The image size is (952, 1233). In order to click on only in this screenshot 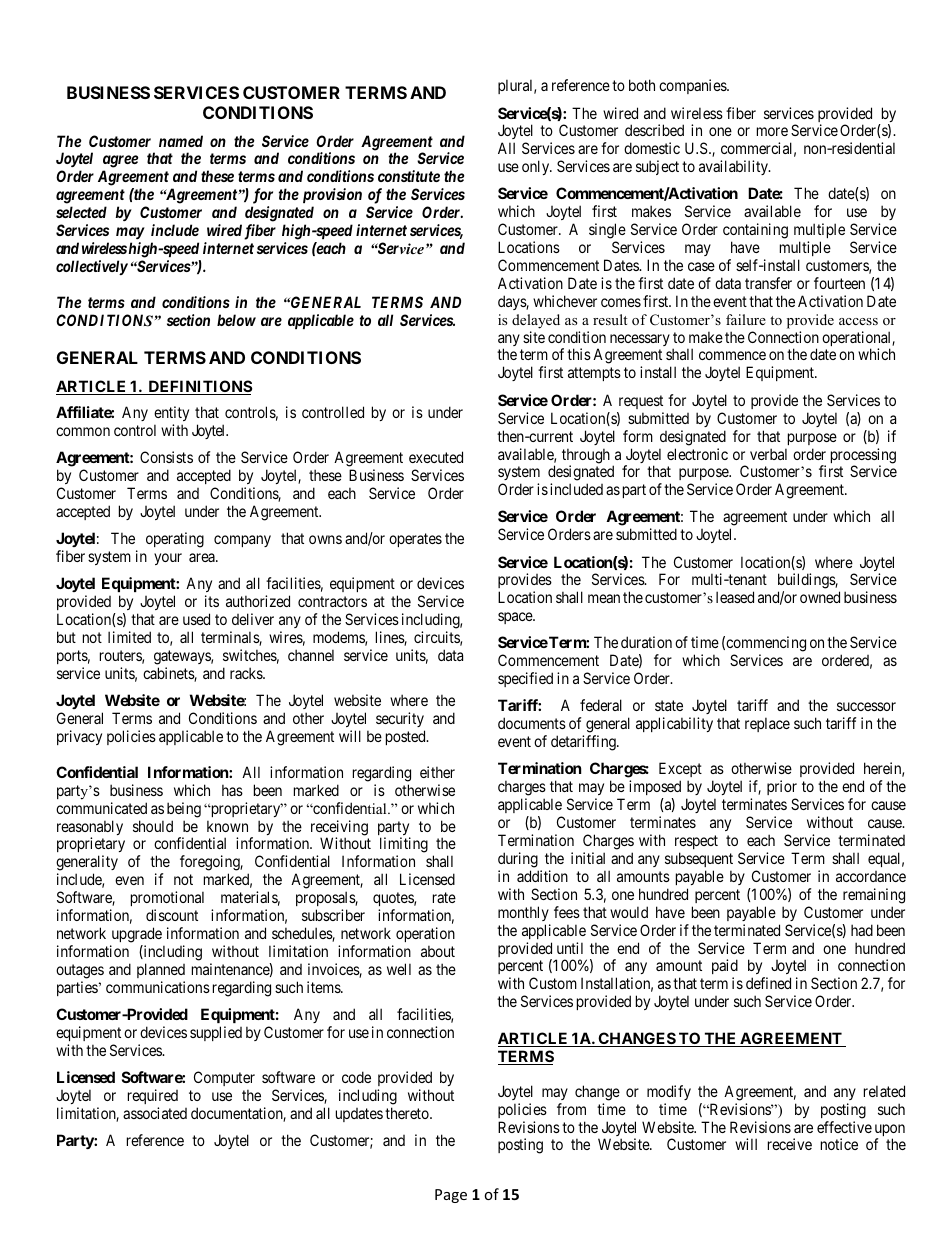, I will do `click(537, 167)`.
